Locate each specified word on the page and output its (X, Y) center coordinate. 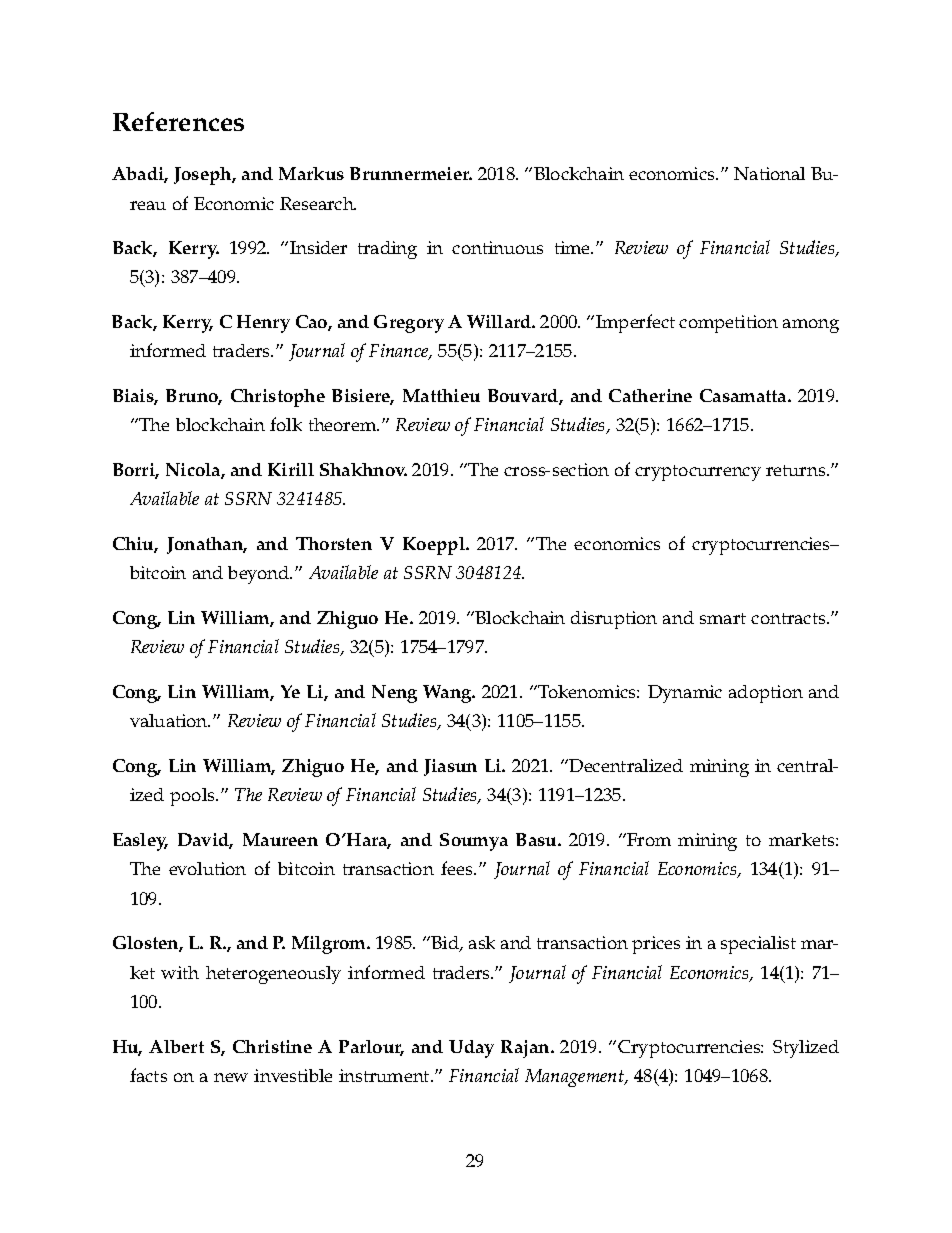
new (231, 1077)
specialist (758, 945)
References (178, 121)
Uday (471, 1049)
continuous (497, 247)
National (769, 173)
